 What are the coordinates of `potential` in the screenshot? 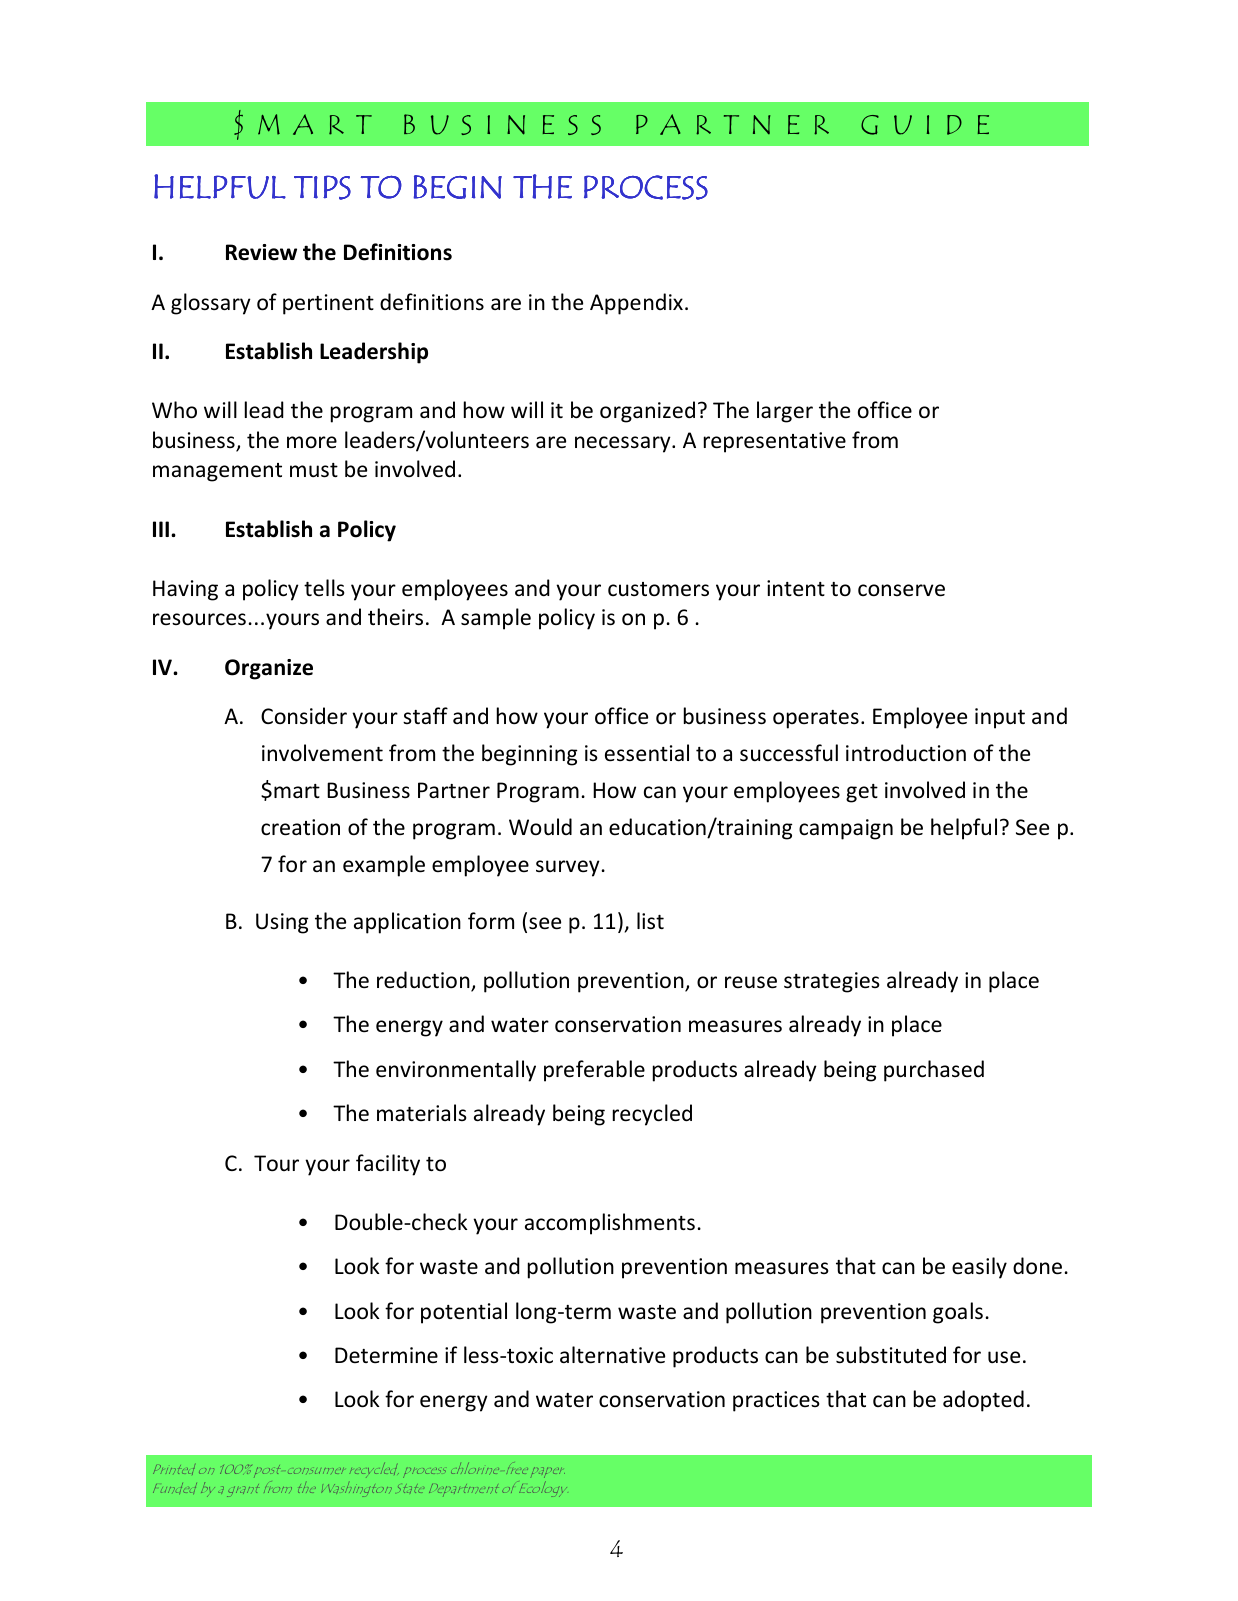 It's located at (464, 1313).
